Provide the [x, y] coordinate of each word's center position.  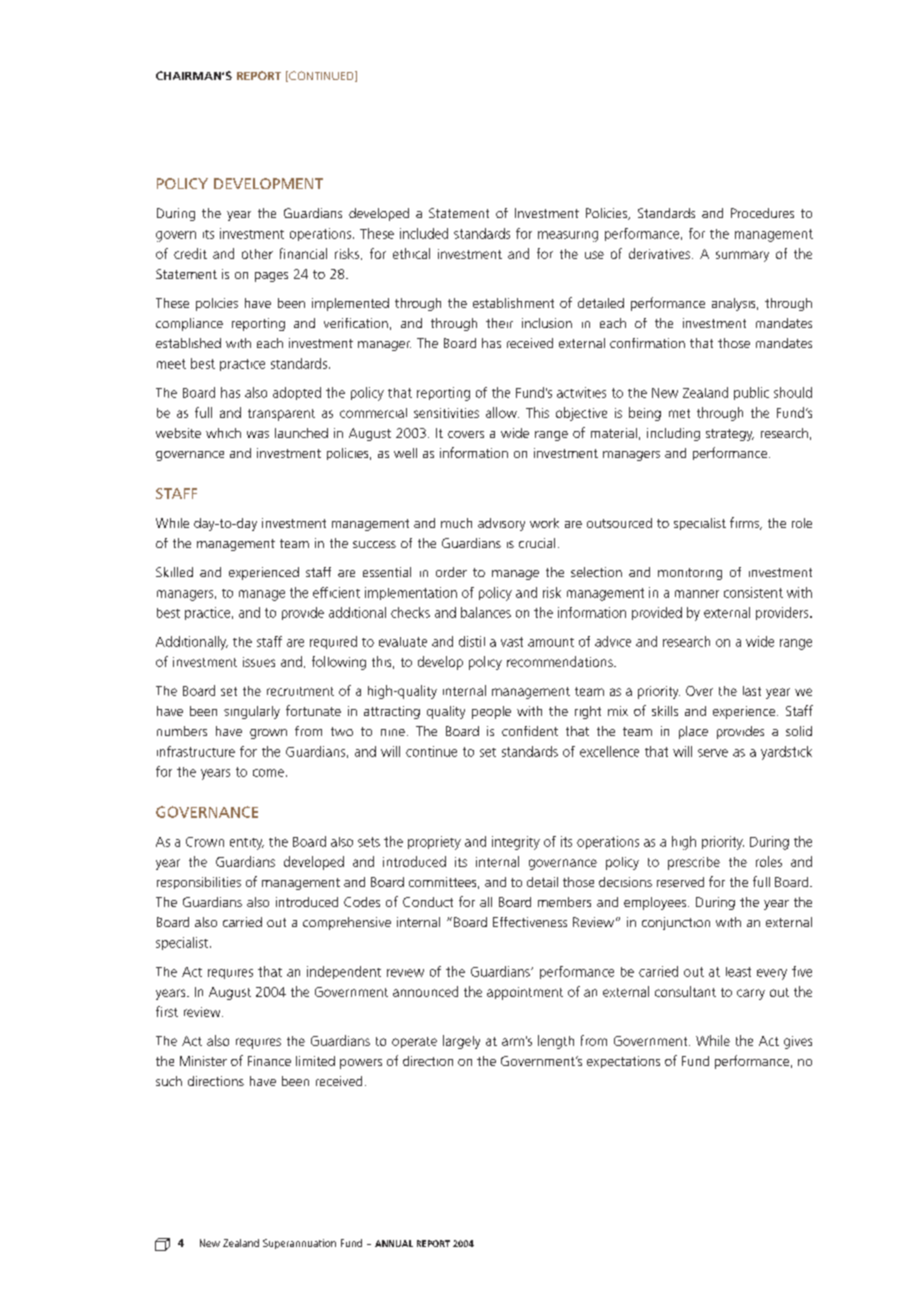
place [693, 732]
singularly [252, 712]
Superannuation [299, 1244]
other [257, 254]
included [424, 233]
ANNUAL [394, 1243]
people [491, 712]
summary [742, 256]
